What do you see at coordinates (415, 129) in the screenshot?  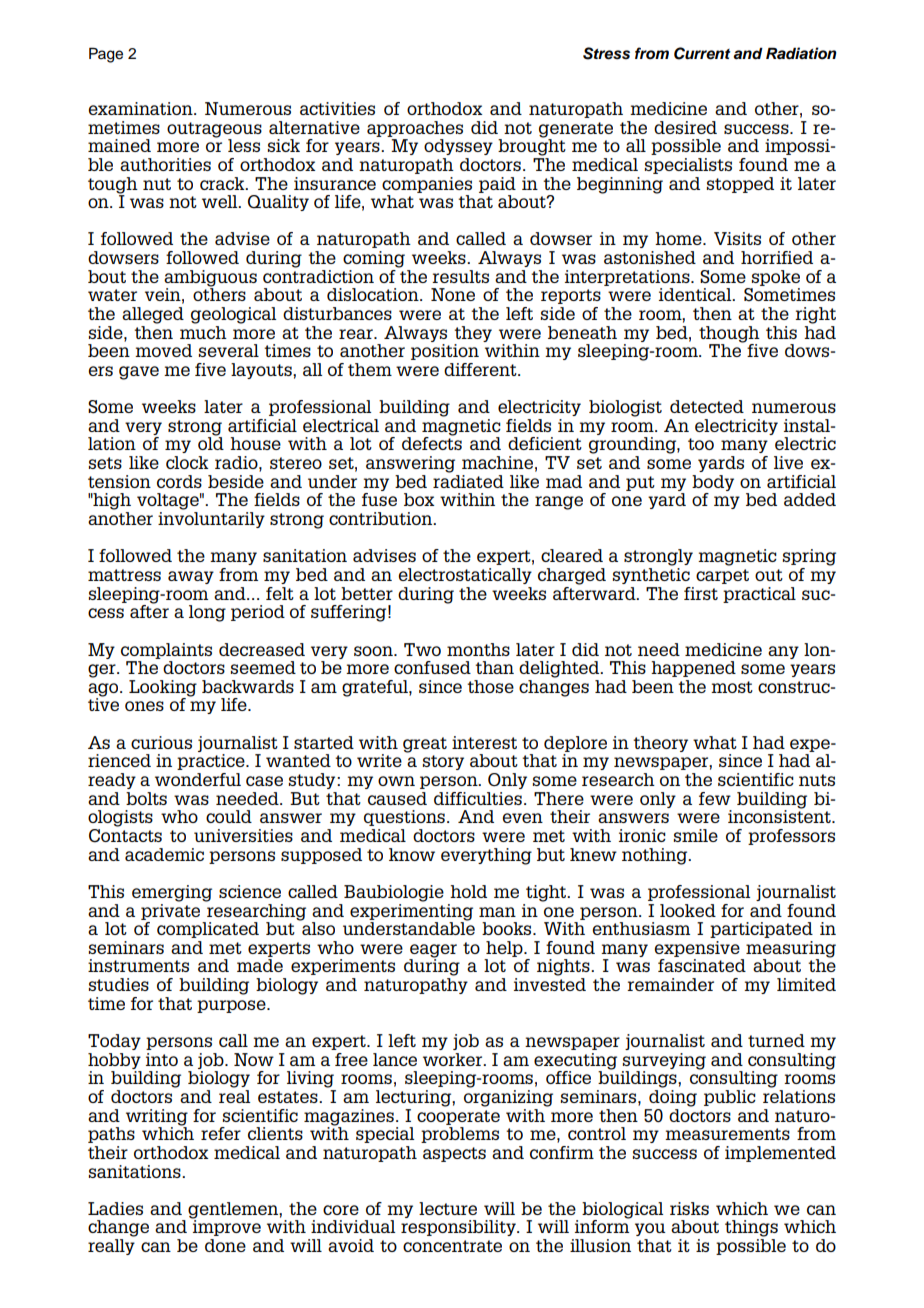 I see `approaches` at bounding box center [415, 129].
